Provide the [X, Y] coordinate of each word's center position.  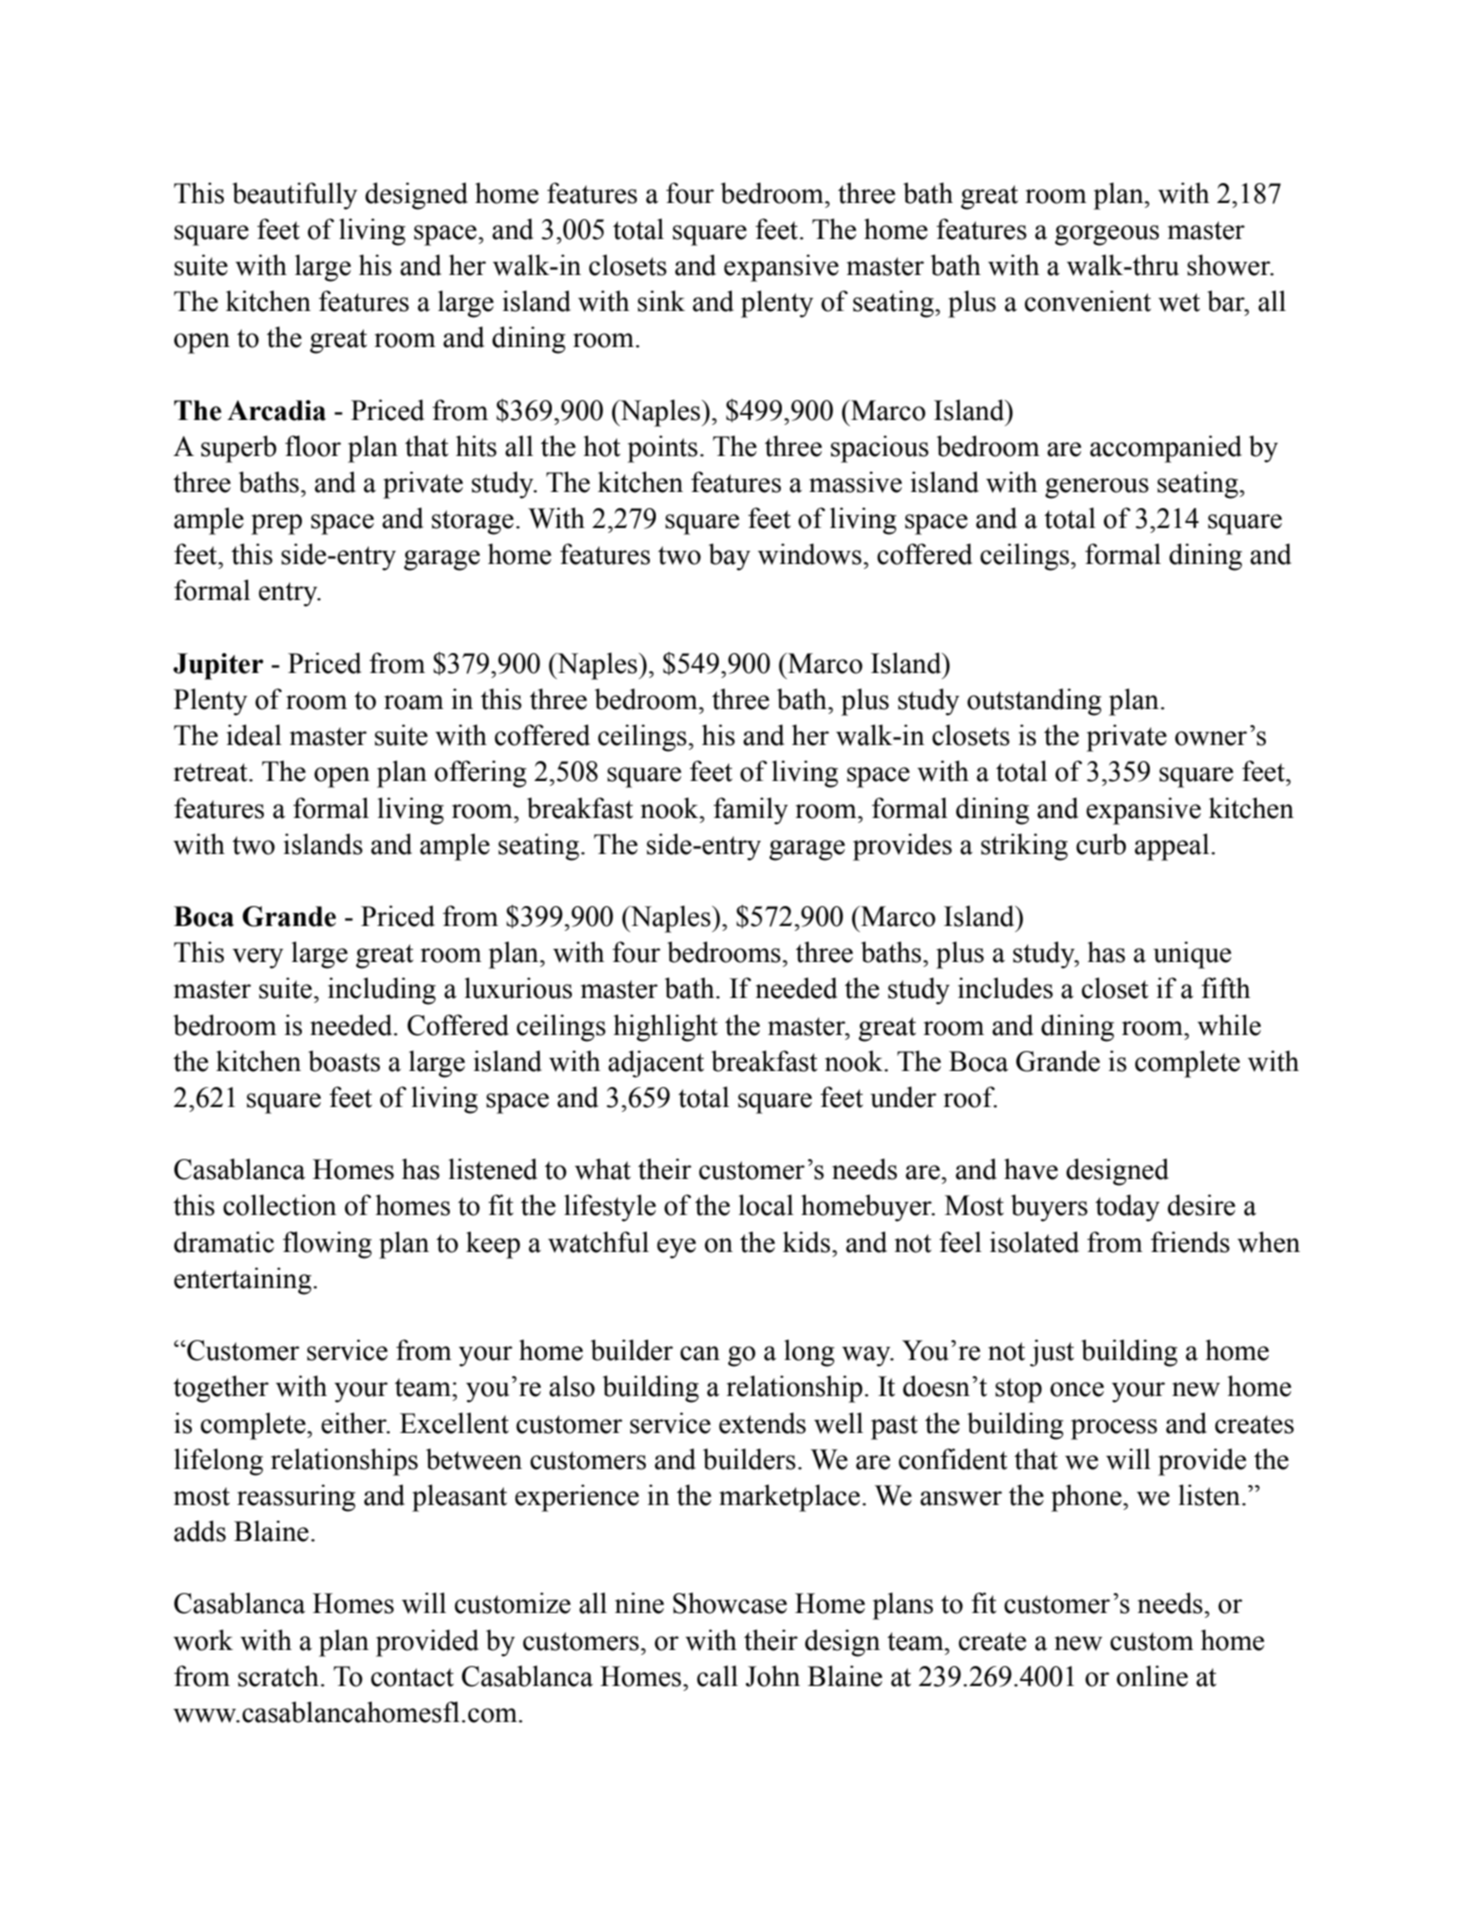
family [750, 811]
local [766, 1205]
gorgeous [1107, 235]
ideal [254, 735]
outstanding [1034, 702]
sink [661, 301]
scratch [278, 1676]
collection [279, 1205]
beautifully [294, 196]
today [1127, 1208]
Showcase [730, 1603]
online [1152, 1676]
